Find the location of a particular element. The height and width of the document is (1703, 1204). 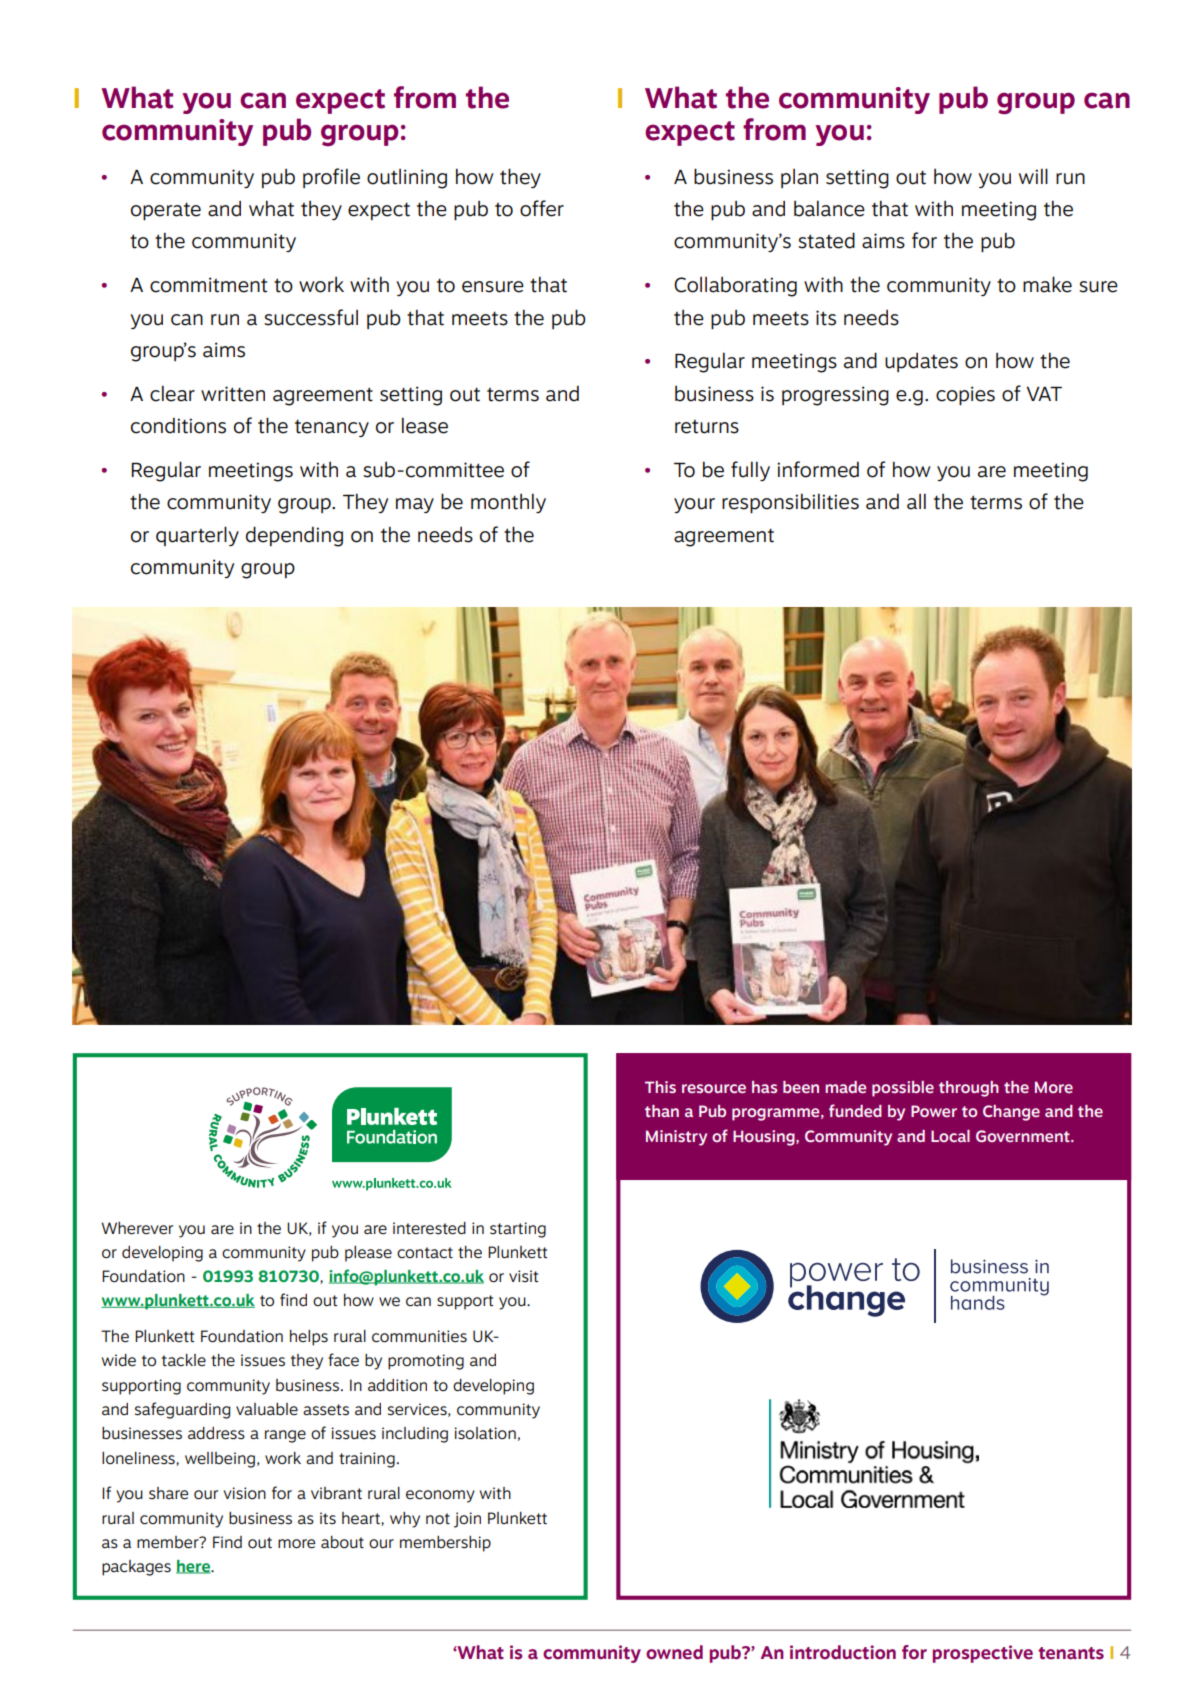

offer is located at coordinates (542, 208).
